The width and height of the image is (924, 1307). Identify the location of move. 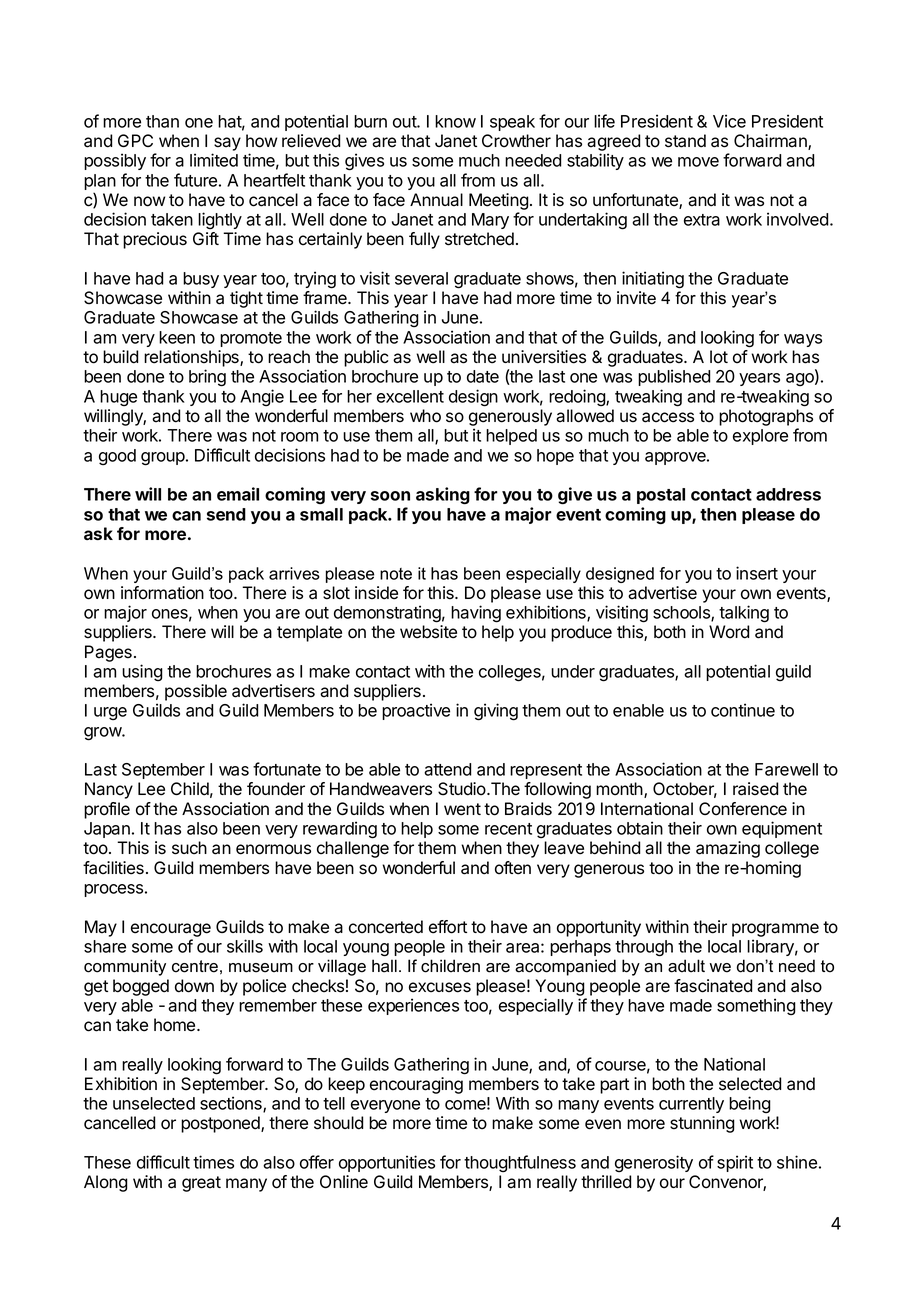
(698, 162).
